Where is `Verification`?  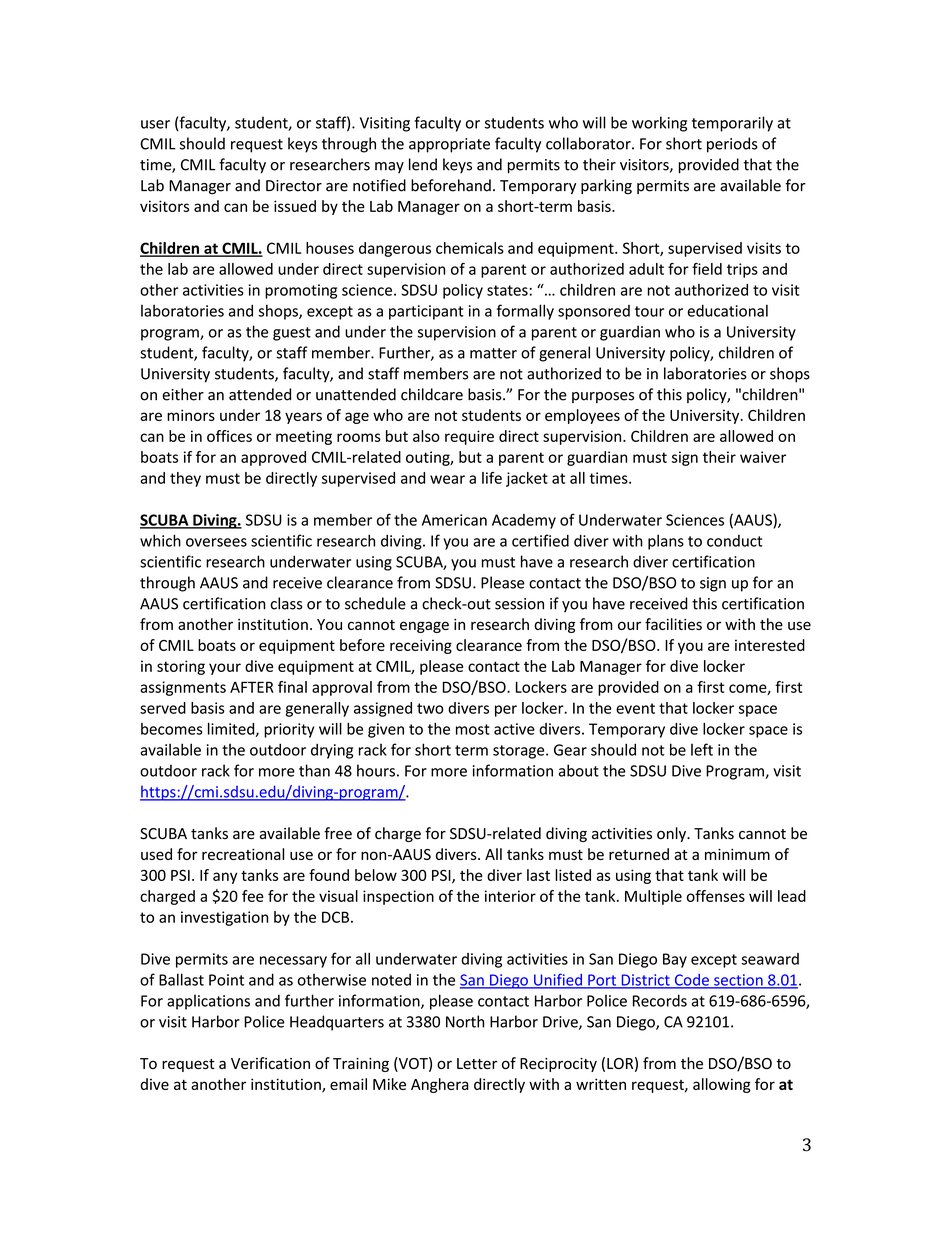 Verification is located at coordinates (270, 1063).
